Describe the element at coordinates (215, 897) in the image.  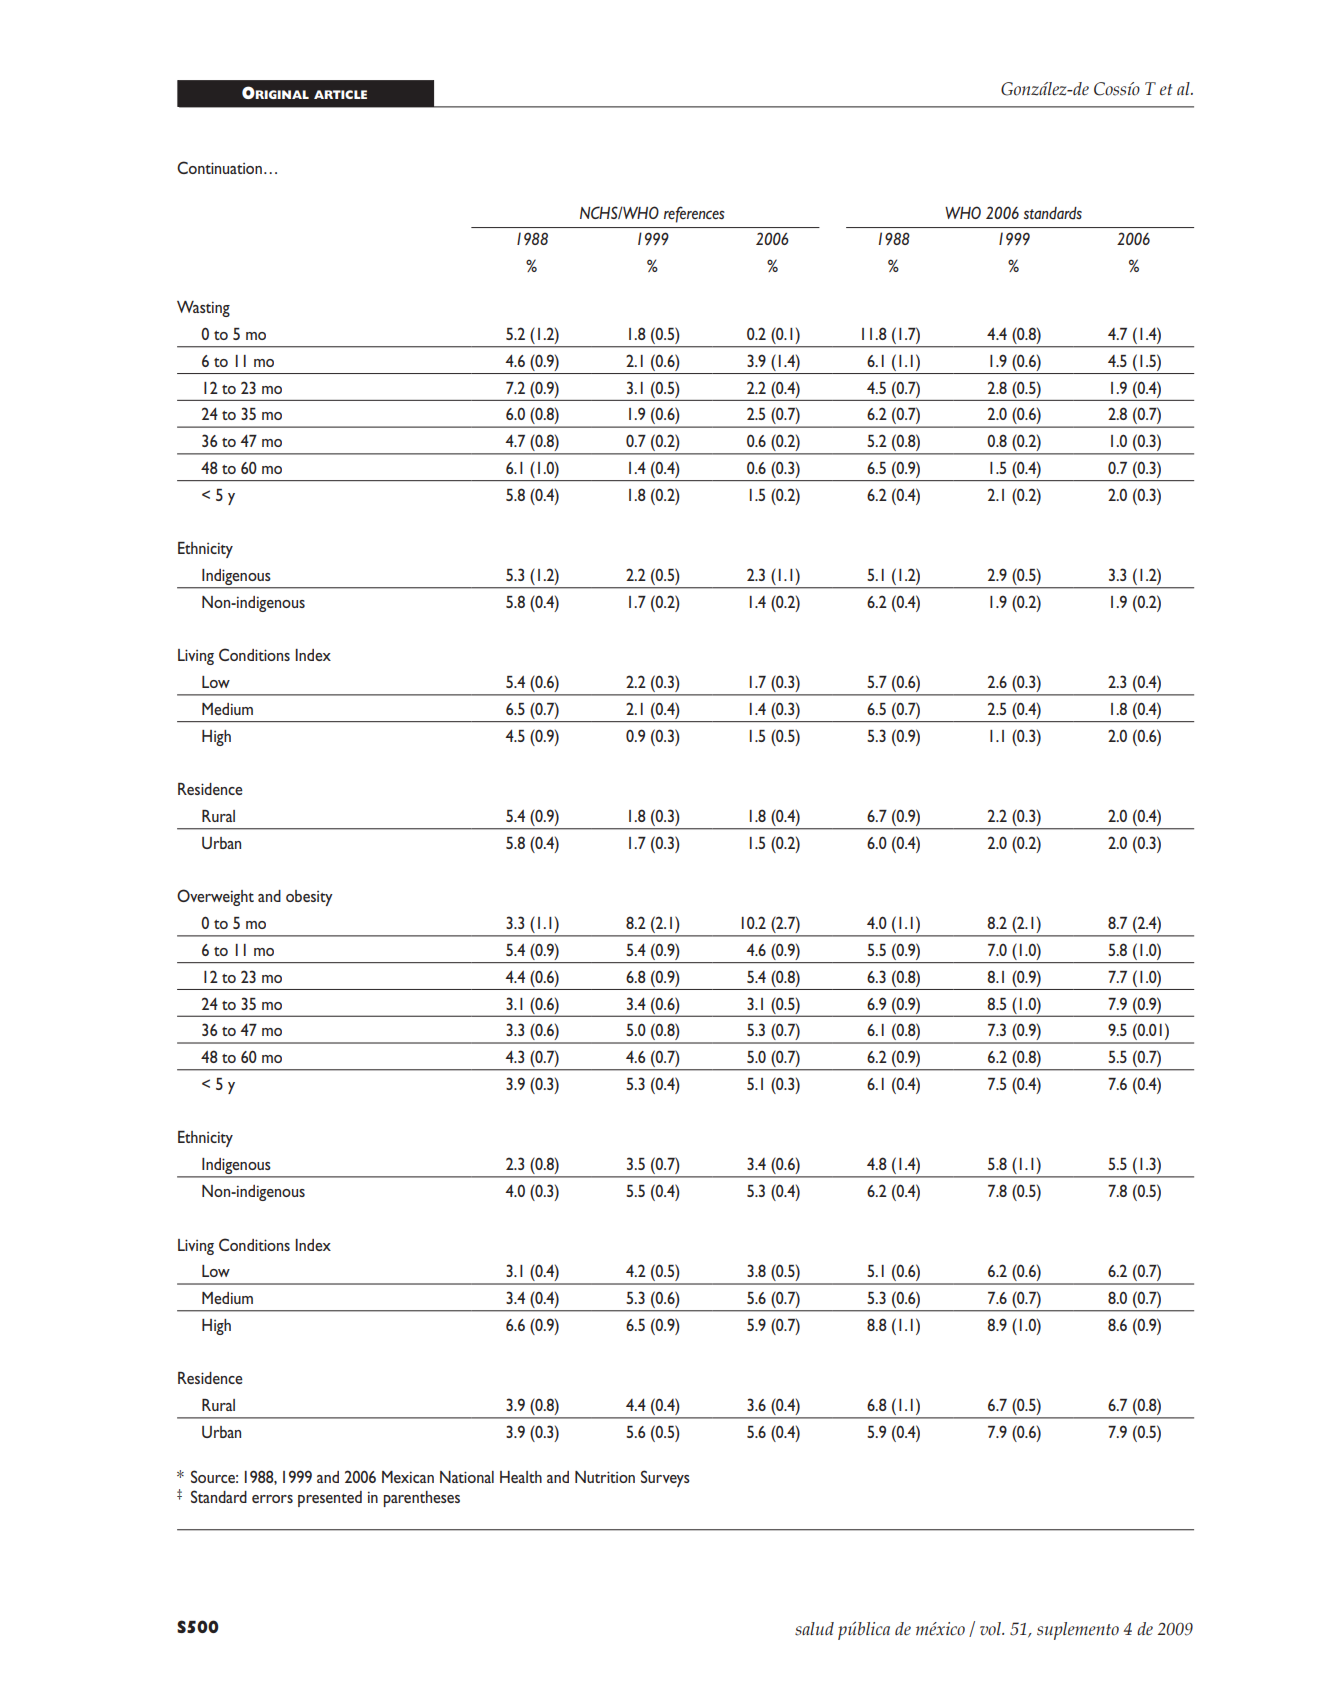
I see `Overweight` at that location.
